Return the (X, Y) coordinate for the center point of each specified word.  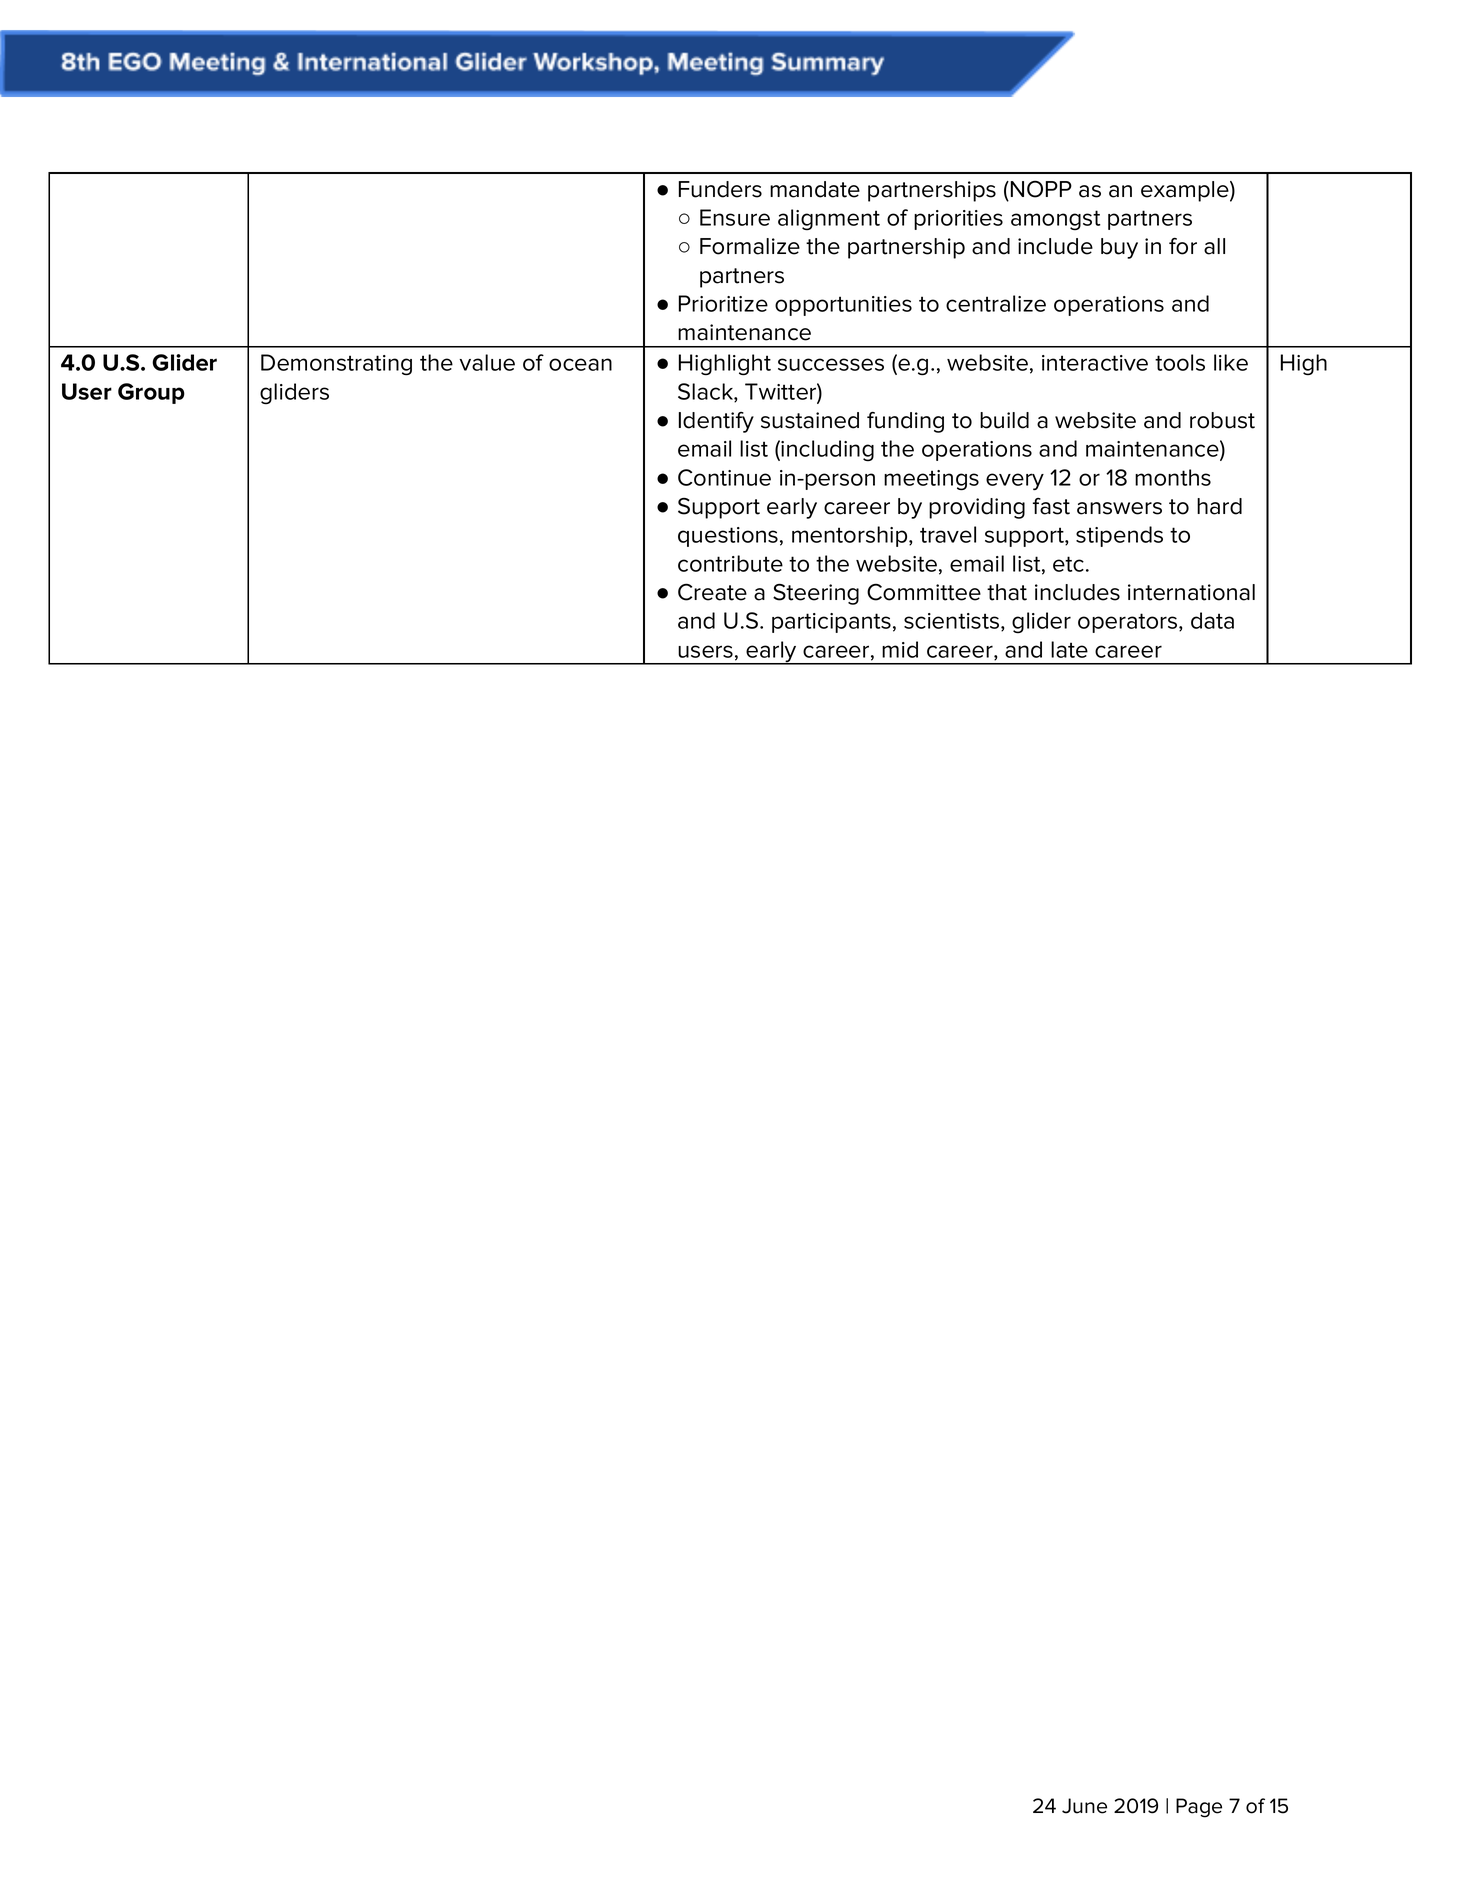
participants (831, 623)
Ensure (735, 217)
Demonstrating (336, 365)
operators (1129, 623)
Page (1199, 1808)
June (1084, 1806)
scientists (951, 621)
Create (712, 592)
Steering (816, 594)
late (1069, 649)
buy (1119, 248)
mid (900, 649)
